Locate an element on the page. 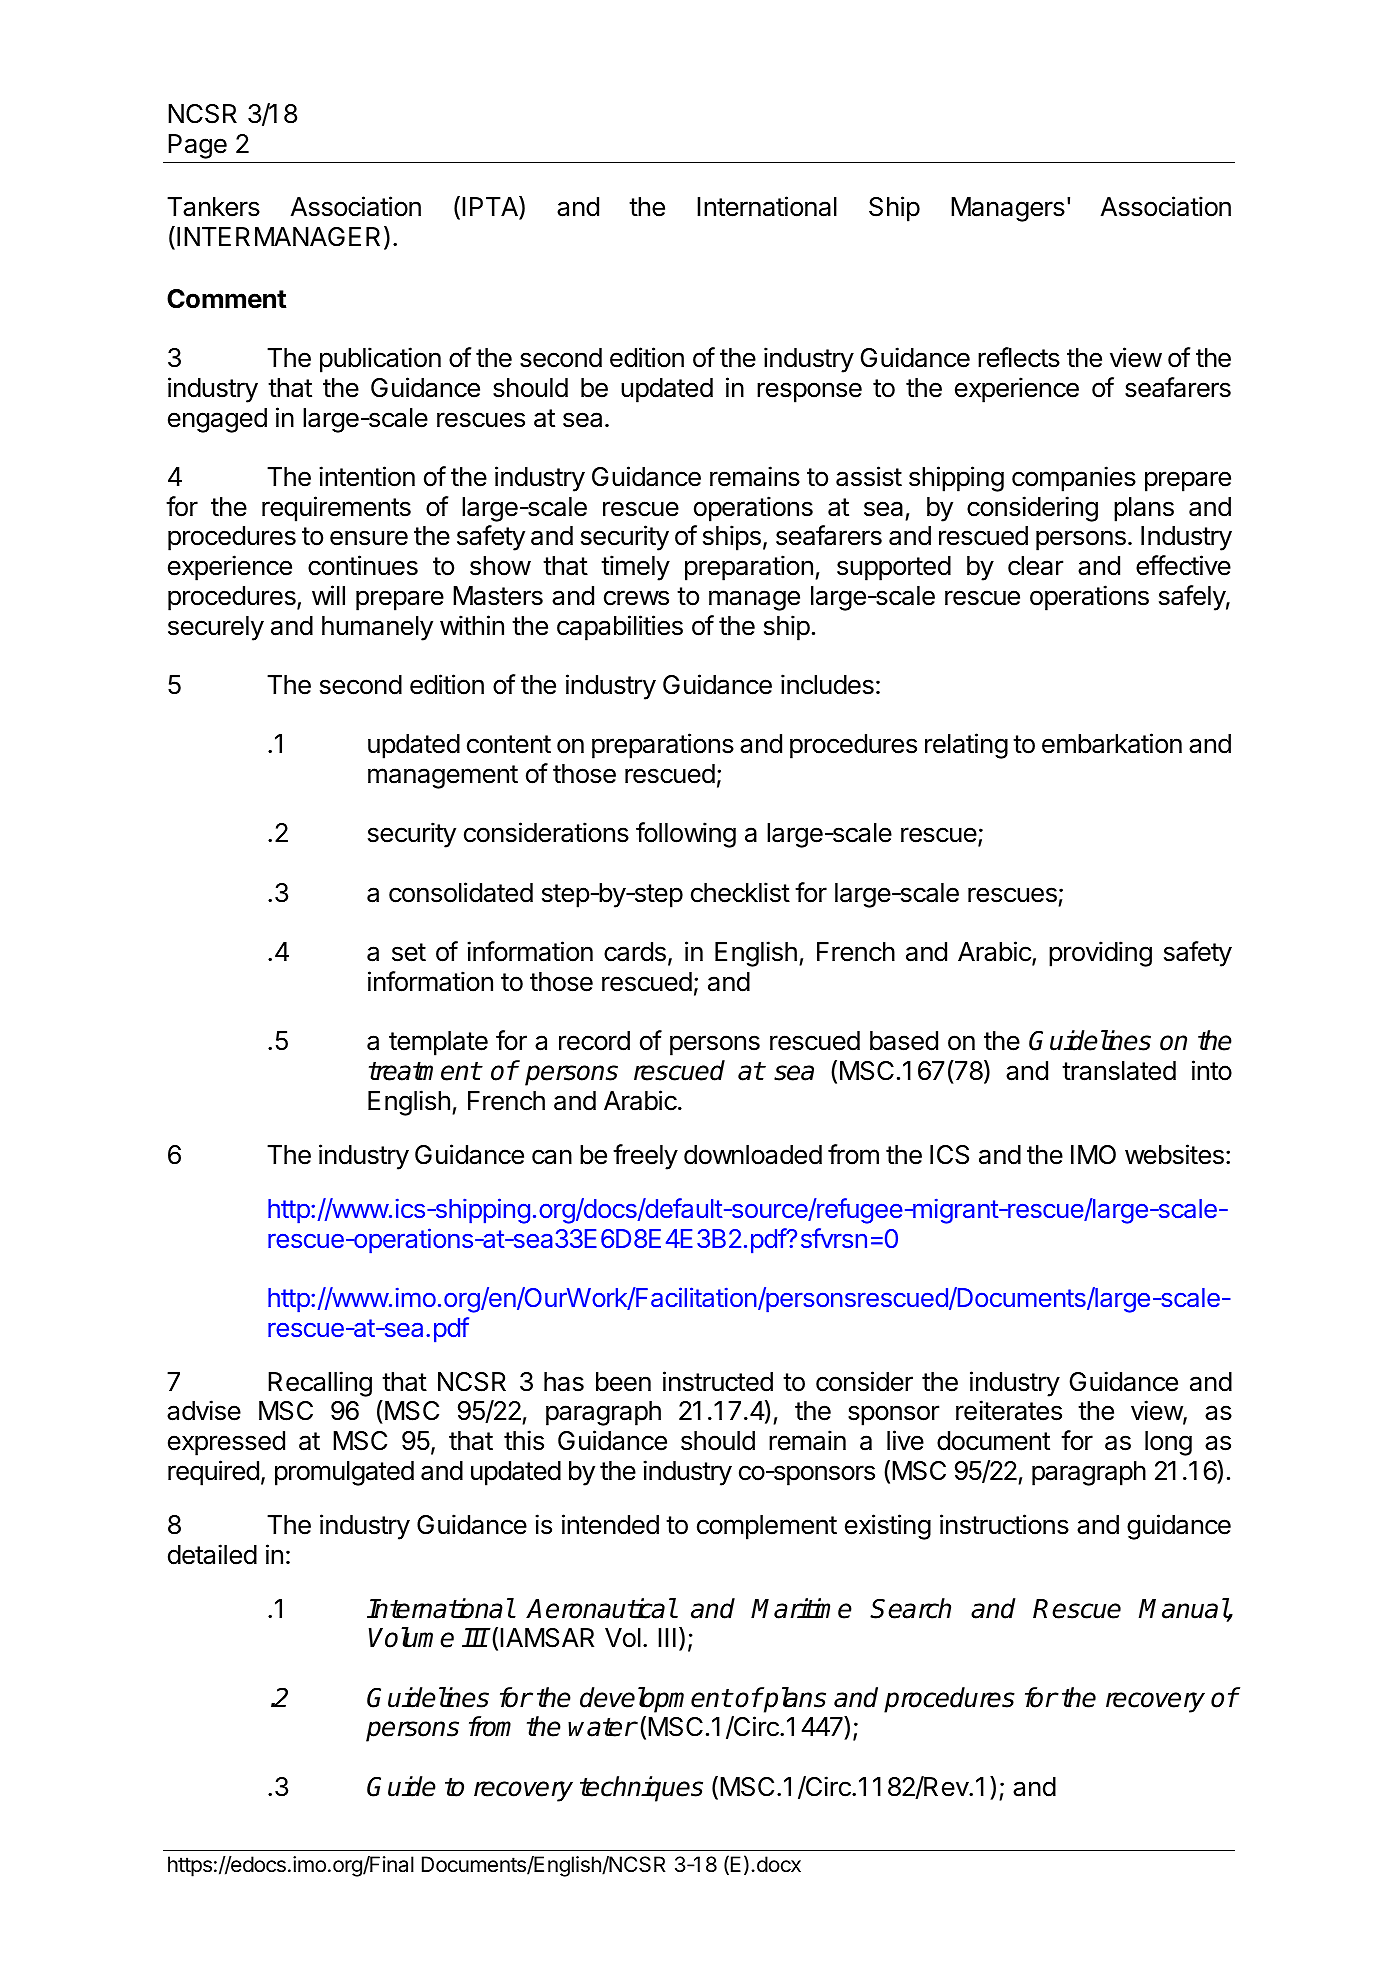 The width and height of the document is (1398, 1977). Tankers is located at coordinates (213, 207).
